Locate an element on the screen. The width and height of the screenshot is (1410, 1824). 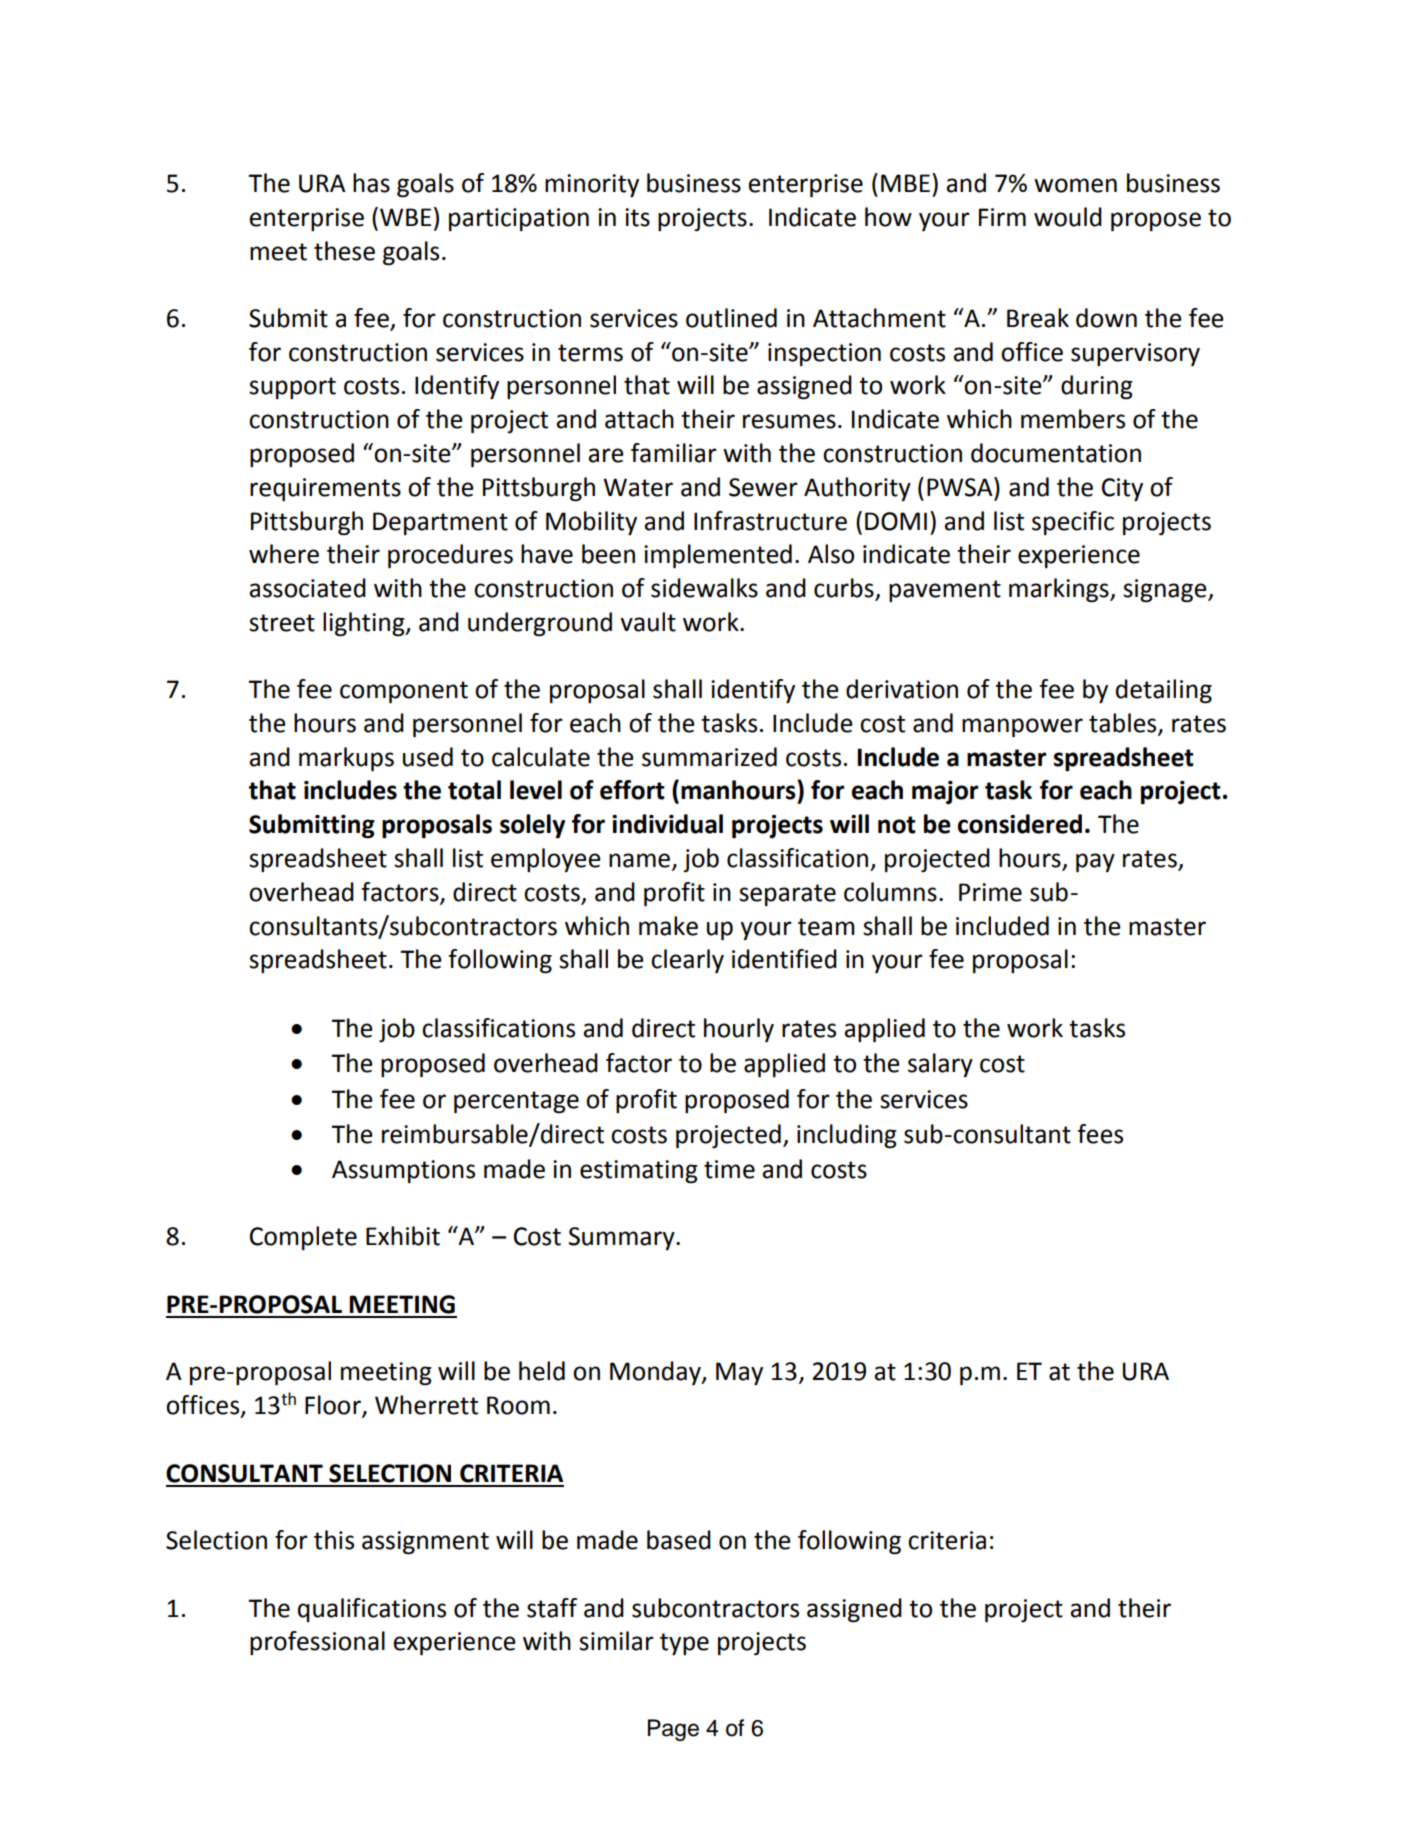
these is located at coordinates (344, 251).
